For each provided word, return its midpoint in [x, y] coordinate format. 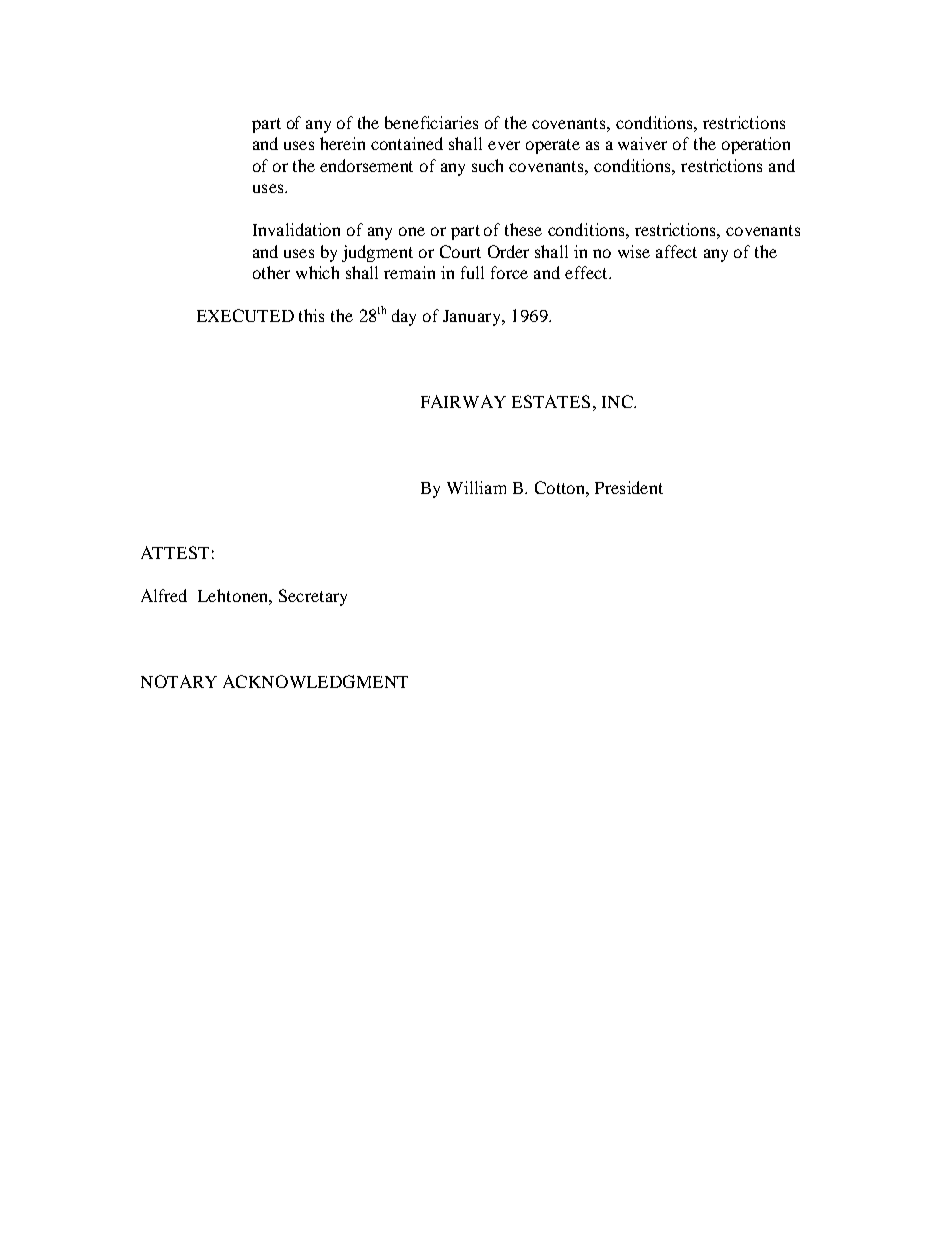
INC [618, 401]
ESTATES [551, 401]
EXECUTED [245, 315]
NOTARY [179, 681]
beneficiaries [431, 122]
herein [342, 143]
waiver [642, 143]
